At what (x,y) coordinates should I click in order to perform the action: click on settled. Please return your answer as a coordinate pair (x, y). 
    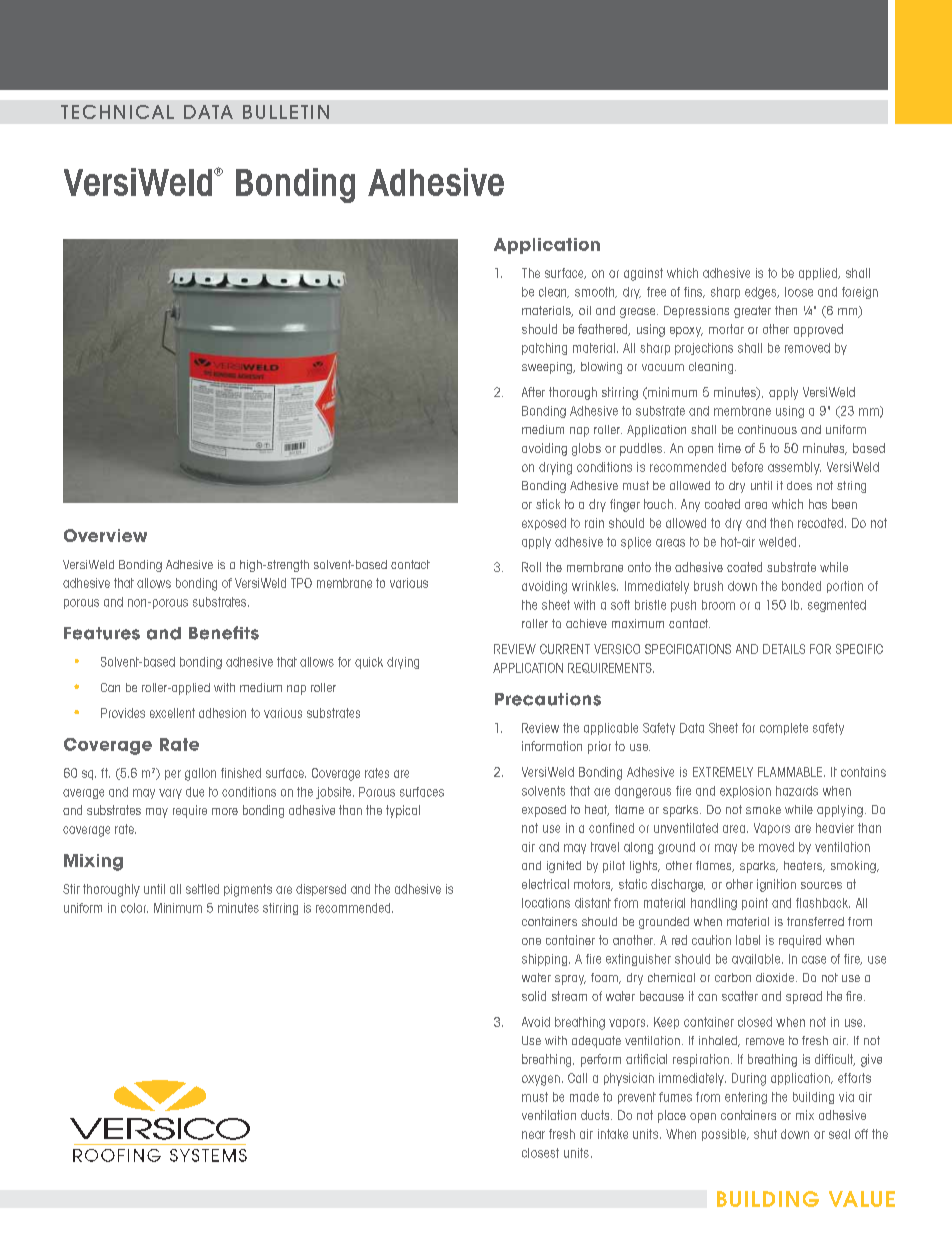
    Looking at the image, I should click on (202, 889).
